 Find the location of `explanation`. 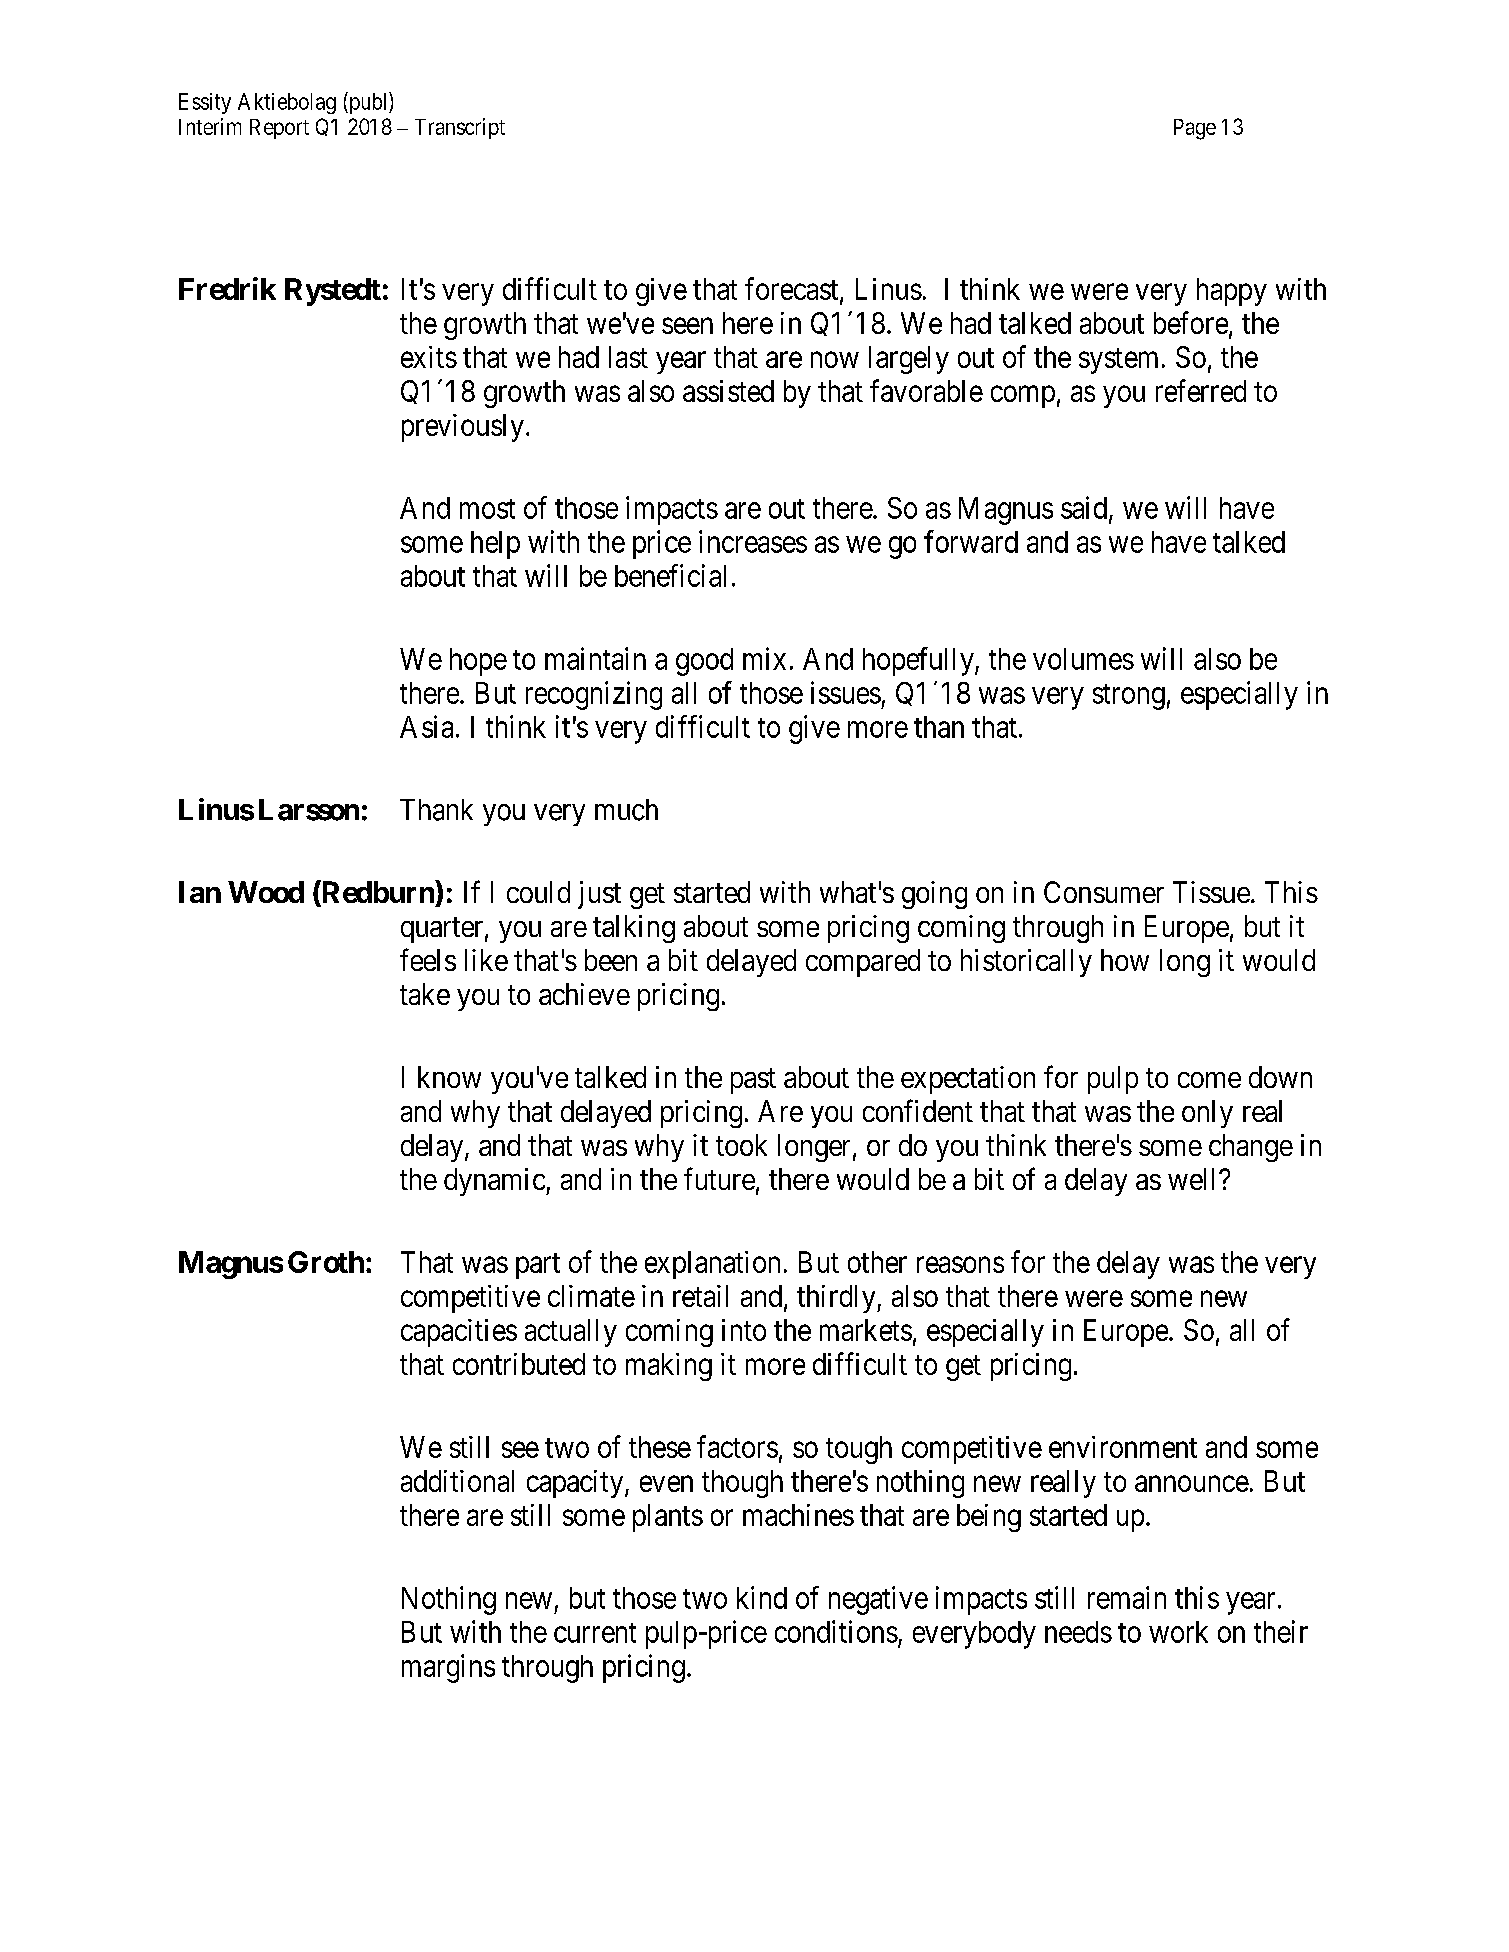

explanation is located at coordinates (712, 1265).
